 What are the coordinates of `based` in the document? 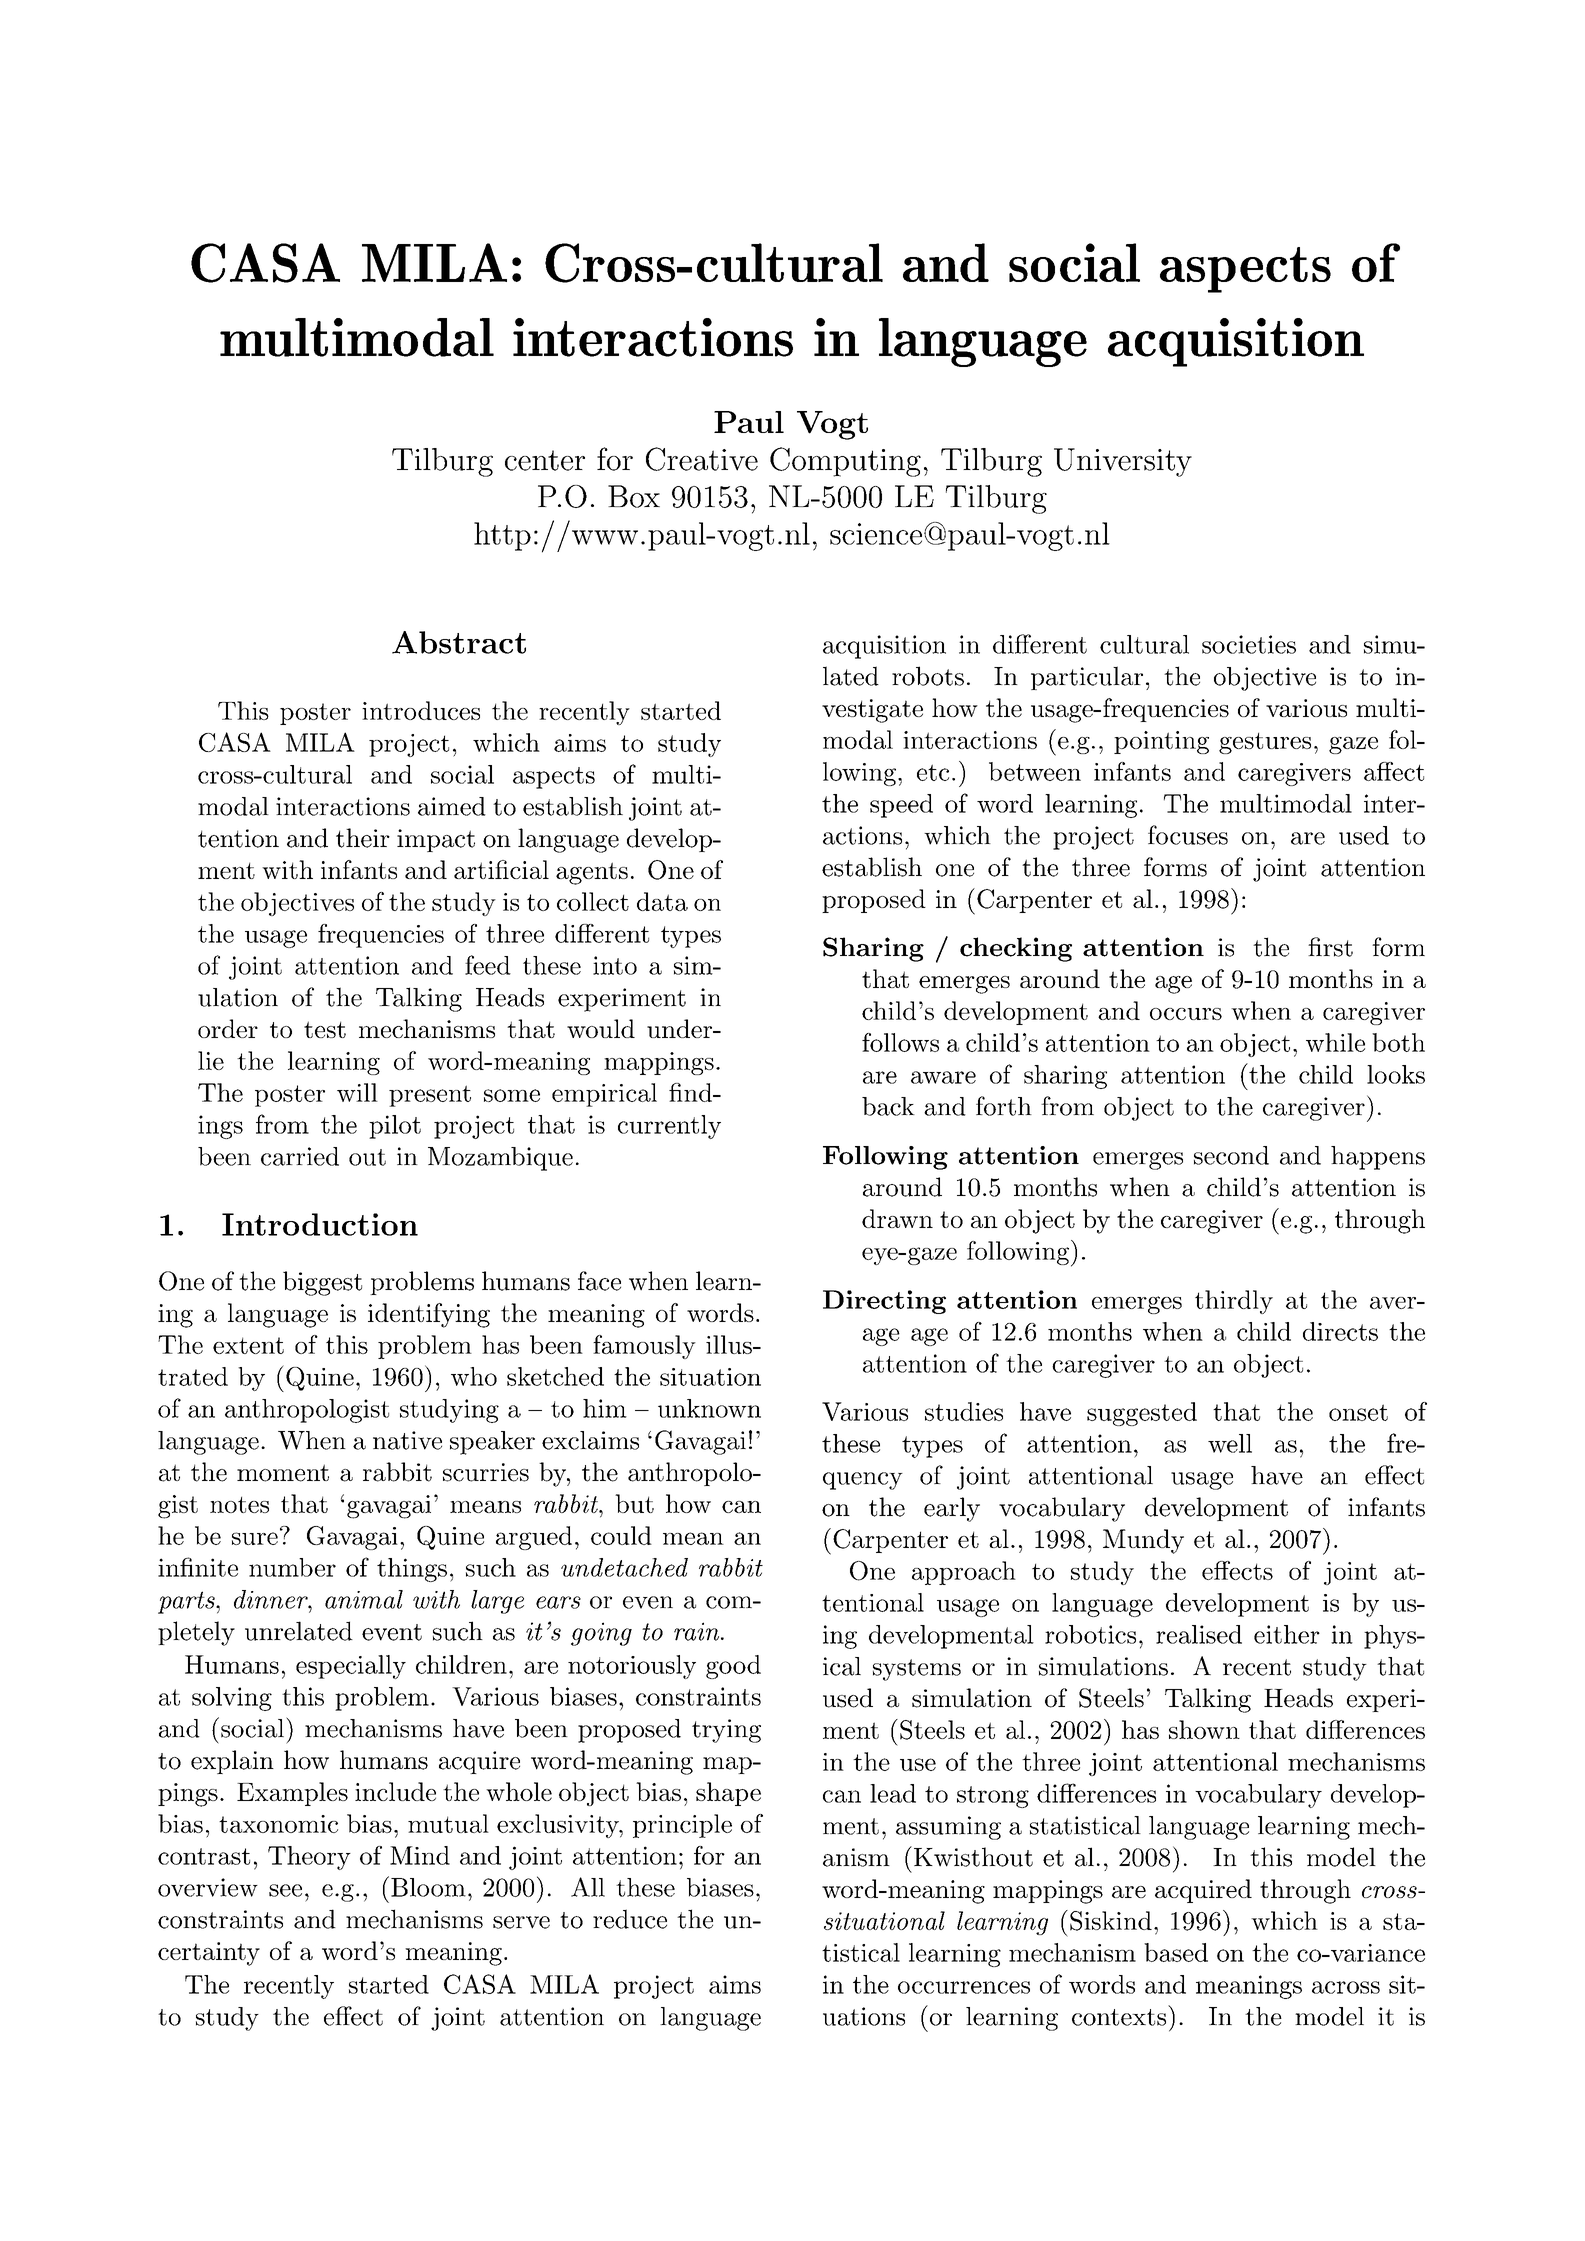 It's located at (1176, 1952).
